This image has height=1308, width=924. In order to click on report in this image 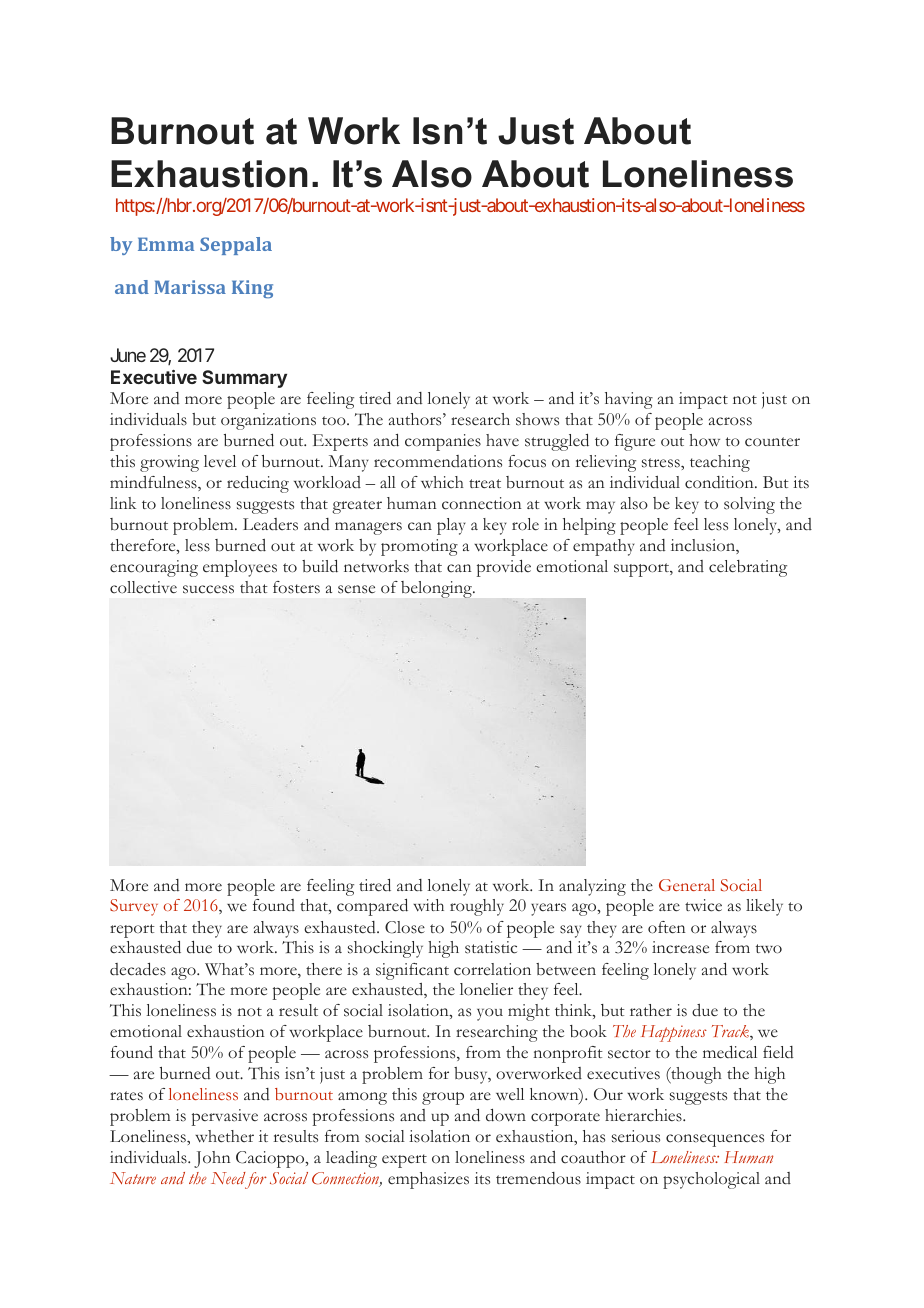, I will do `click(132, 931)`.
